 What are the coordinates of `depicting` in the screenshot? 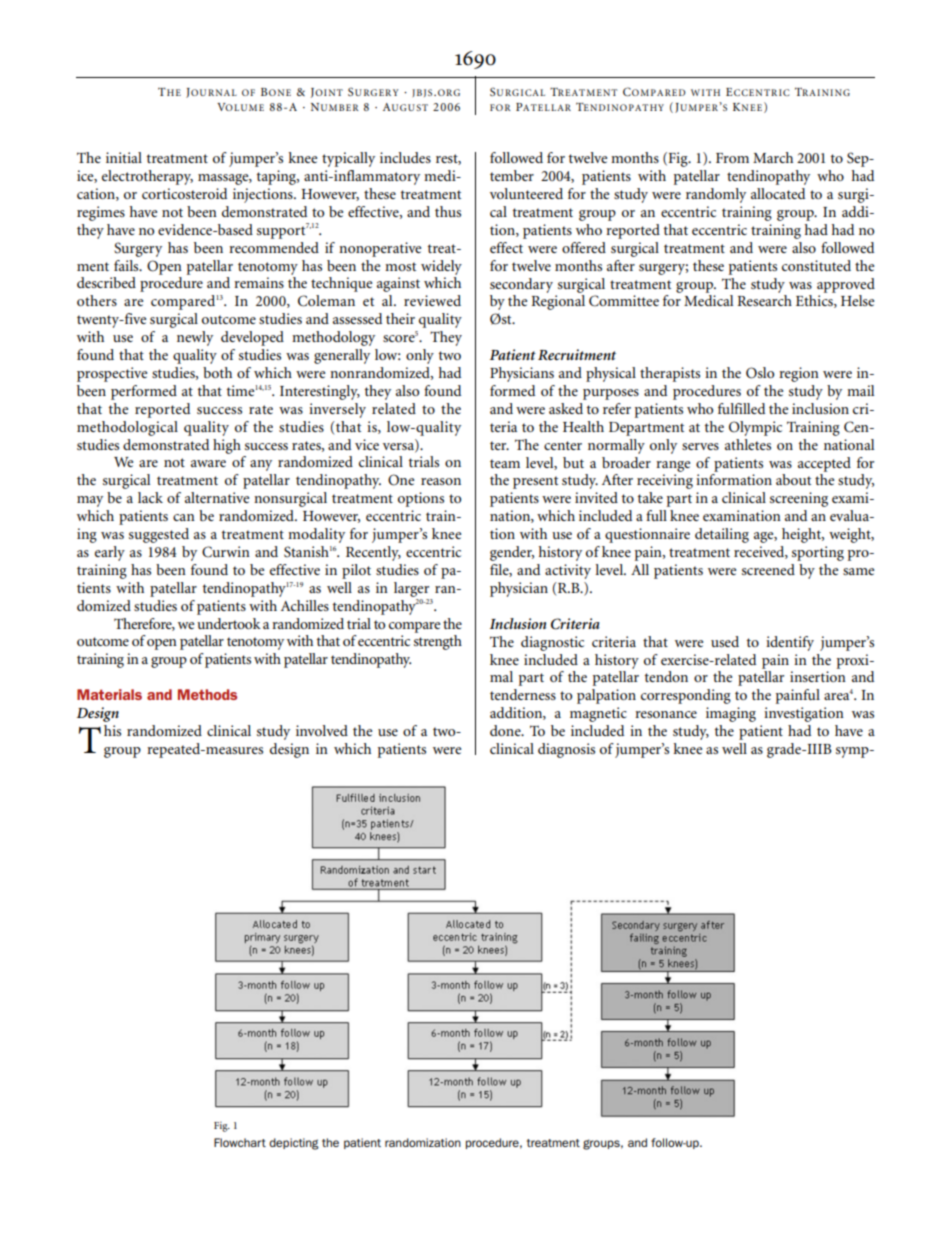 It's located at (294, 1144).
